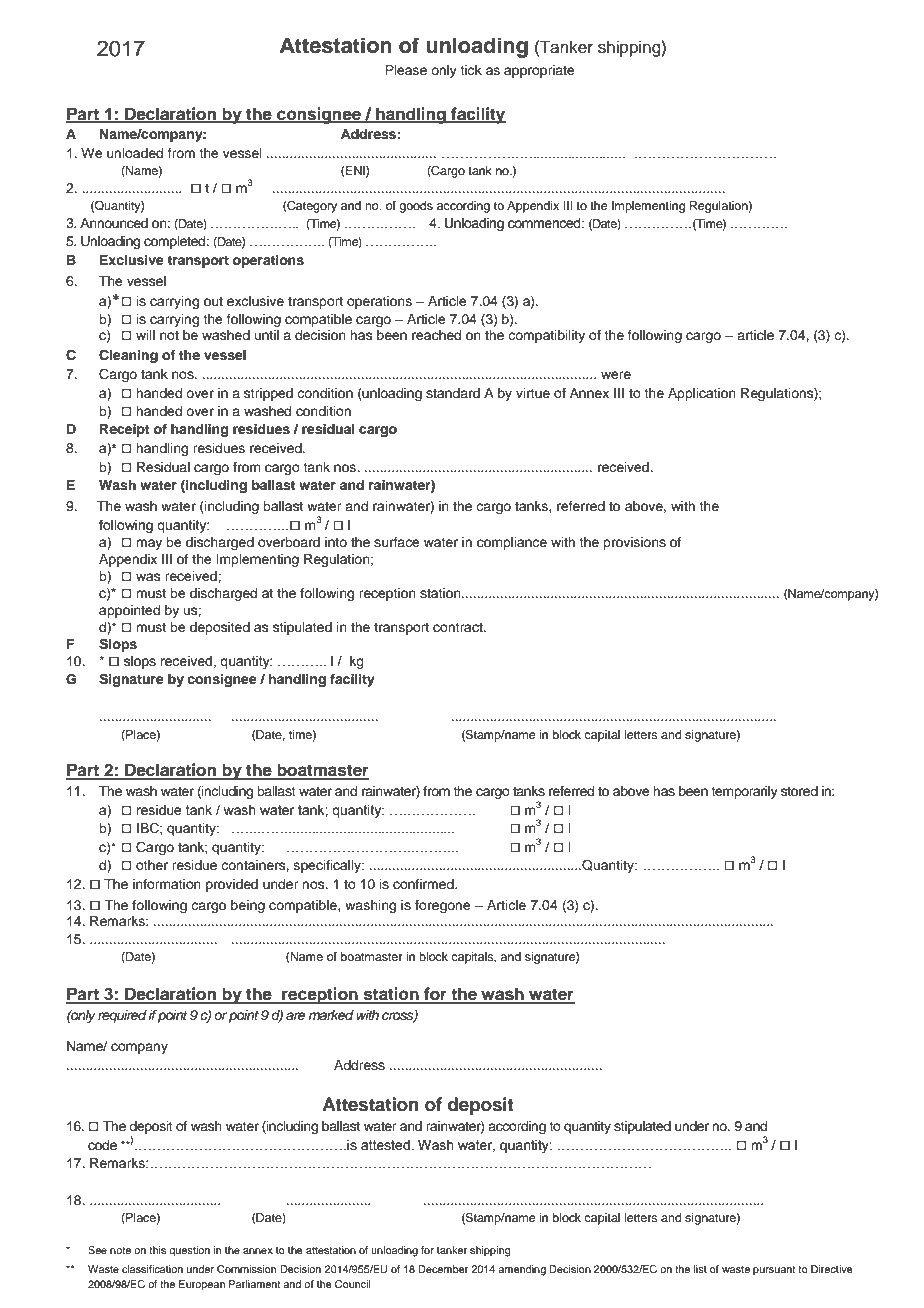  I want to click on may, so click(149, 544).
